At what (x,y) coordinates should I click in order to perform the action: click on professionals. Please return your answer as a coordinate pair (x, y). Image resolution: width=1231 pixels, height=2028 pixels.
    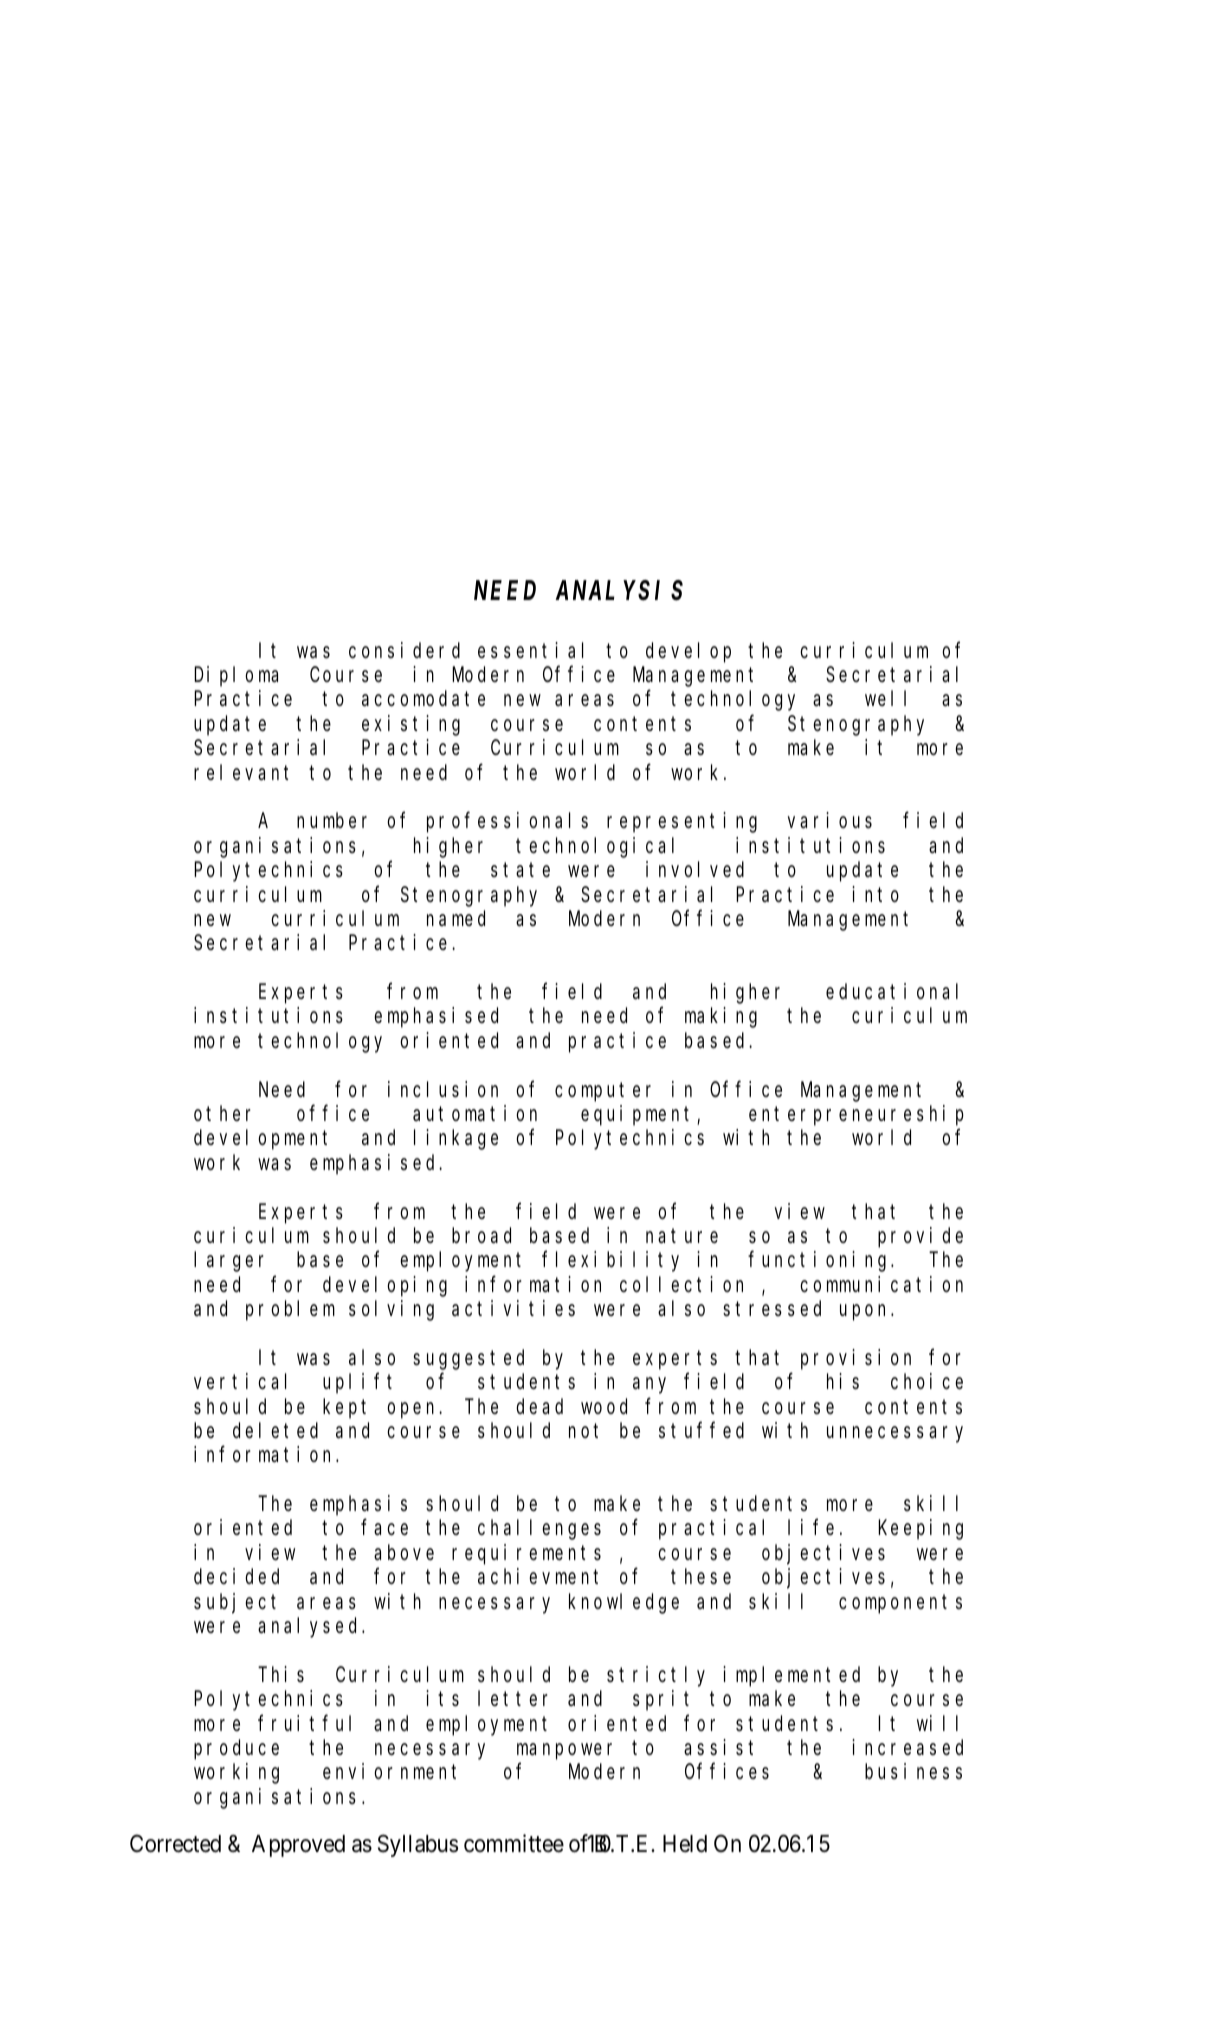
    Looking at the image, I should click on (507, 822).
